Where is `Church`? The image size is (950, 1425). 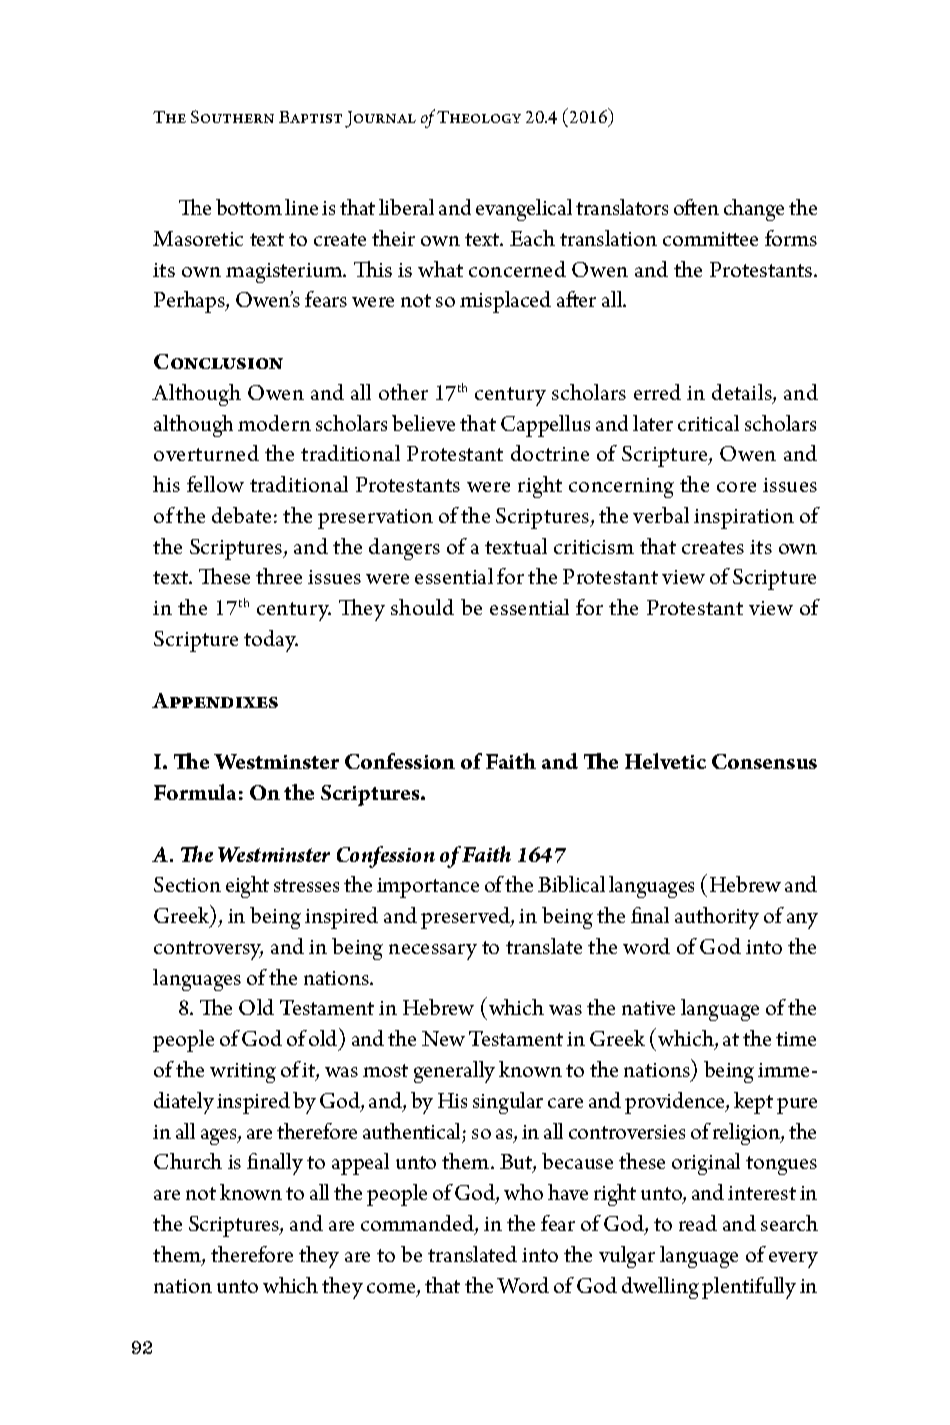
Church is located at coordinates (188, 1161).
